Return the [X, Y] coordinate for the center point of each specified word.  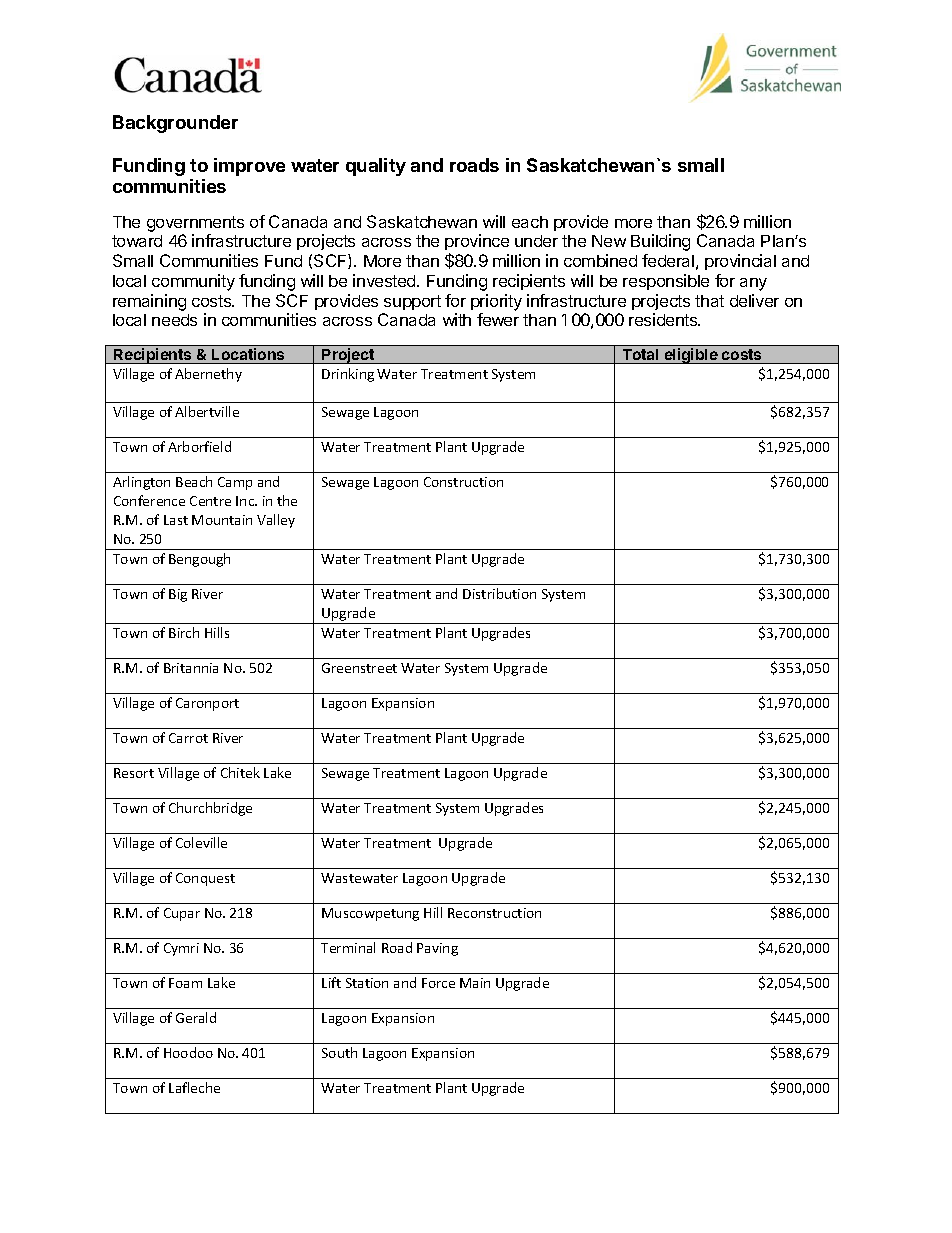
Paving [437, 949]
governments [195, 224]
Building [660, 242]
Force [438, 983]
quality [376, 167]
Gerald [196, 1017]
